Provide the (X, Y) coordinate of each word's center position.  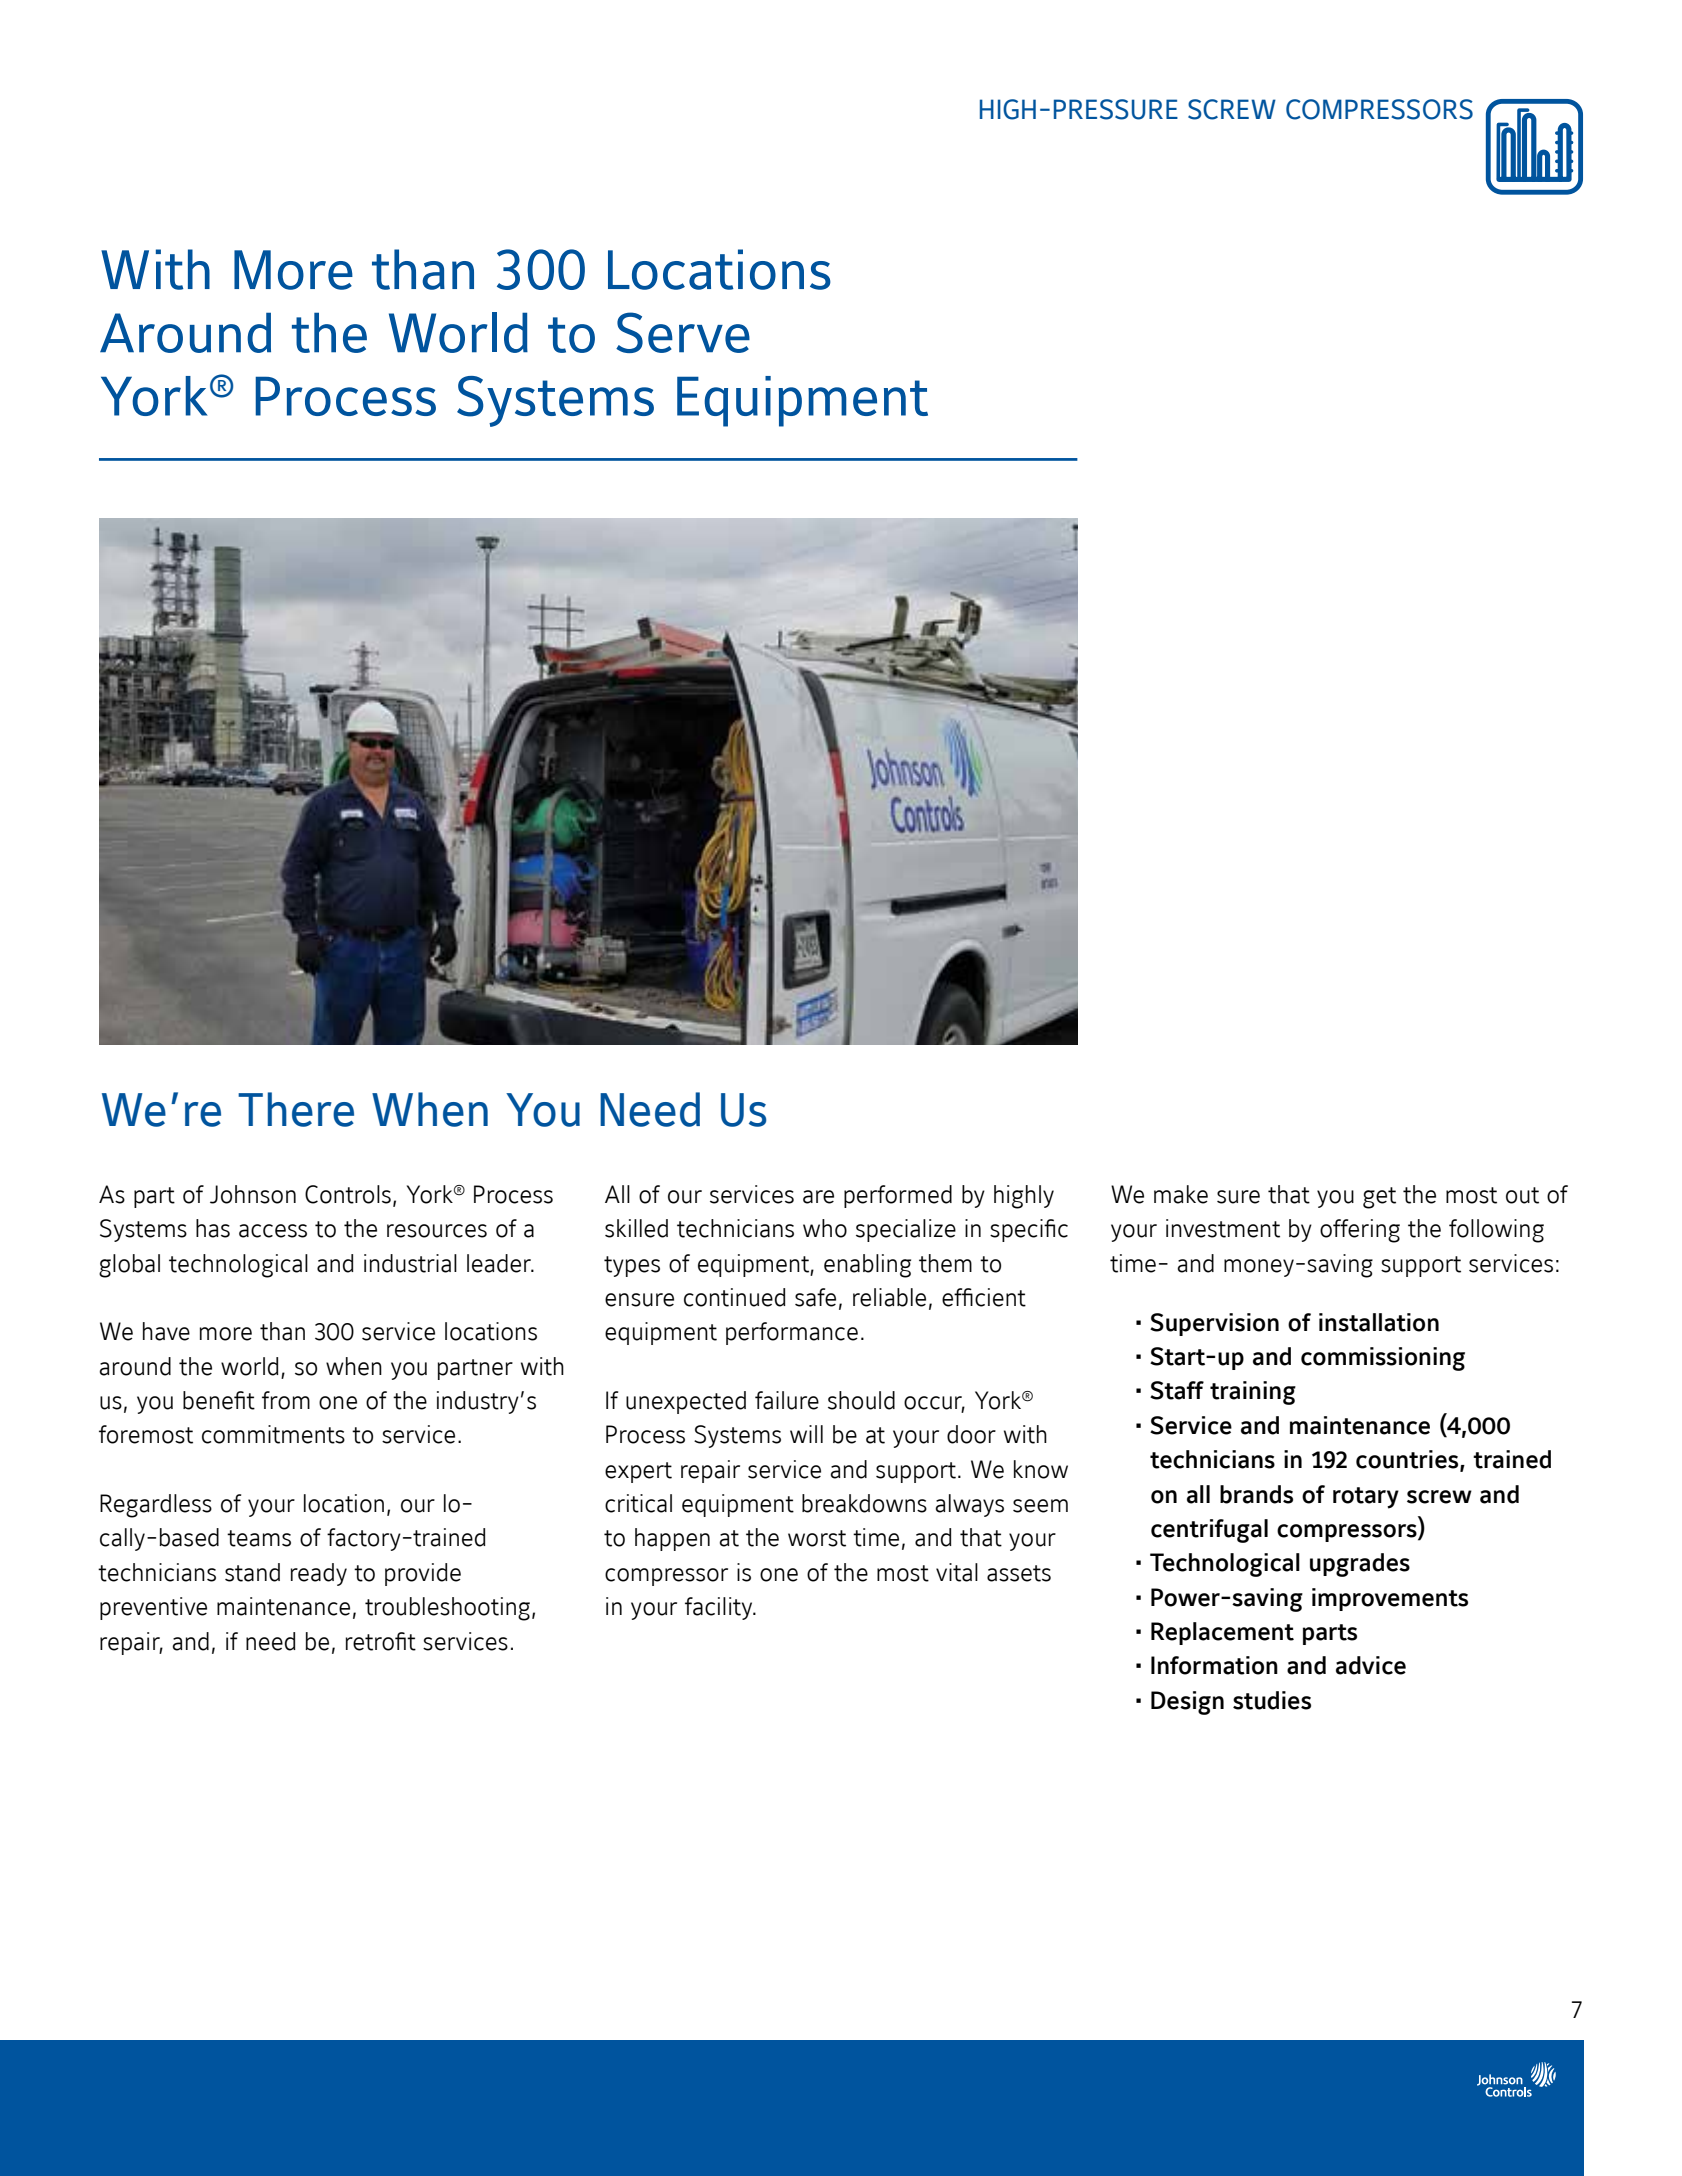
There (296, 1109)
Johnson (253, 1194)
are (818, 1197)
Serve (683, 332)
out (1522, 1195)
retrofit (380, 1641)
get (1379, 1198)
